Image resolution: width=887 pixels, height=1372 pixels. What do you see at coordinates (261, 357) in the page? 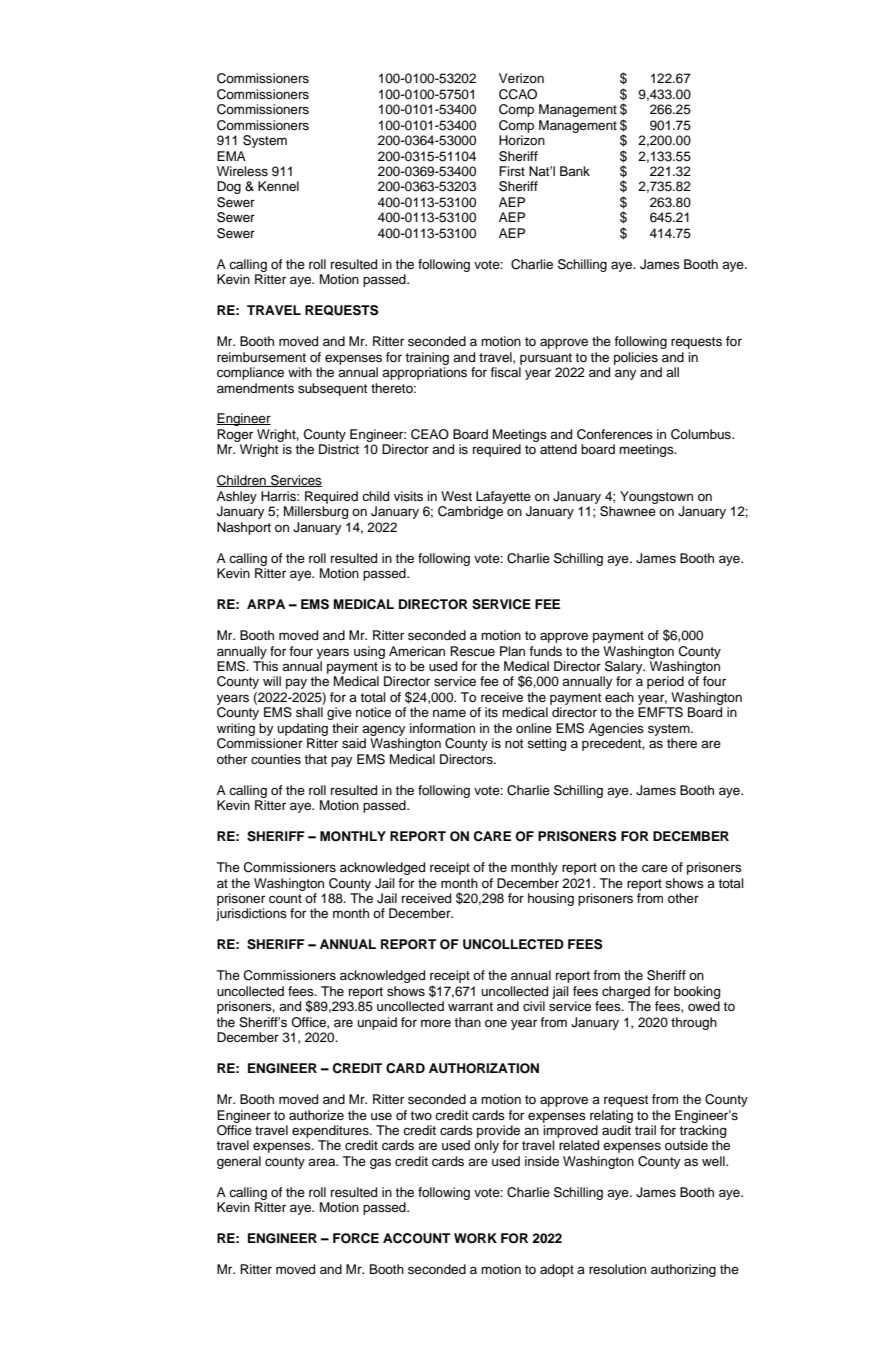
I see `reimbursement` at bounding box center [261, 357].
